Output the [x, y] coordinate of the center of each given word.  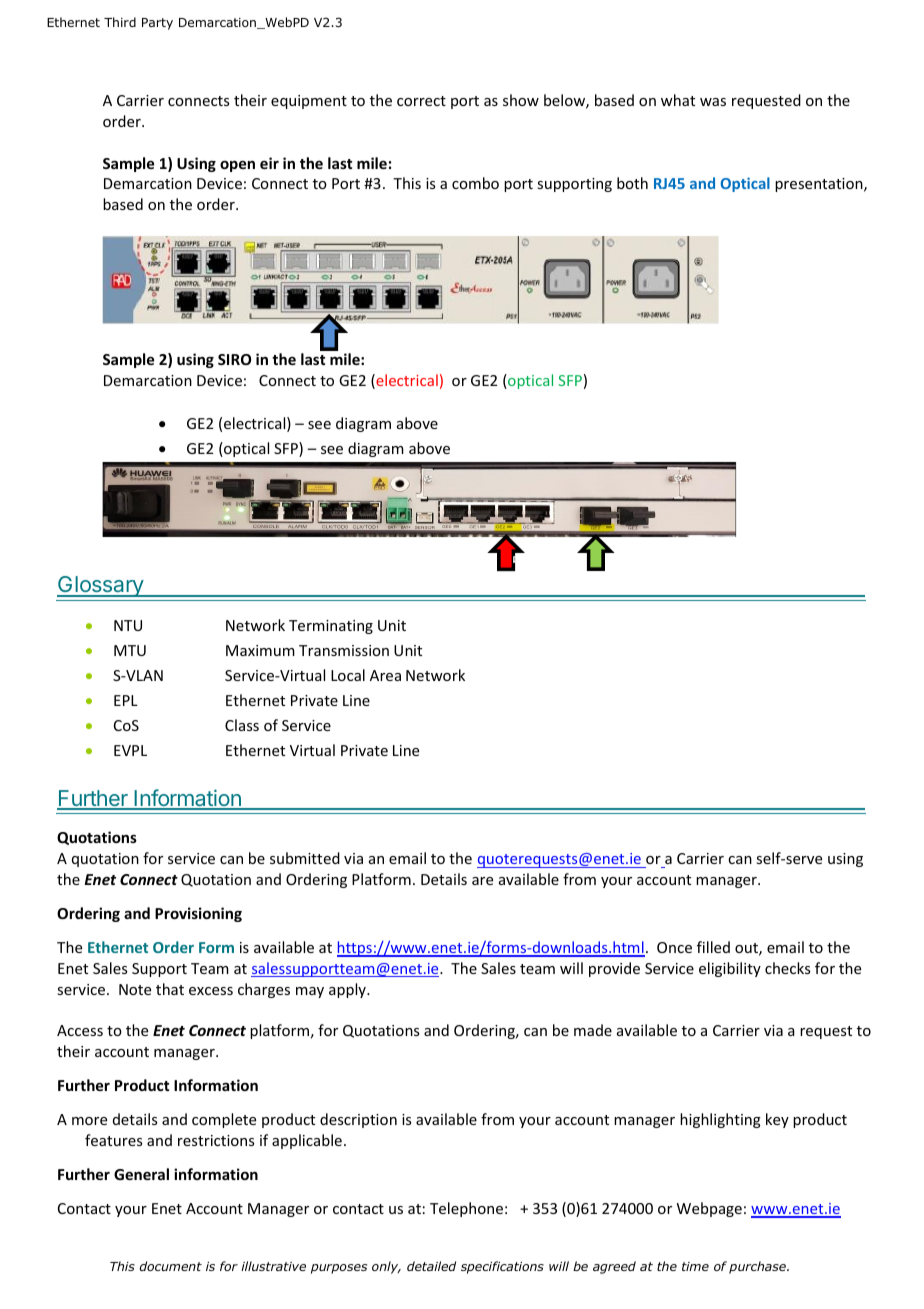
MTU [130, 650]
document [170, 1266]
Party [157, 24]
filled [713, 947]
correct [421, 101]
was [713, 102]
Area [385, 675]
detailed [431, 1266]
